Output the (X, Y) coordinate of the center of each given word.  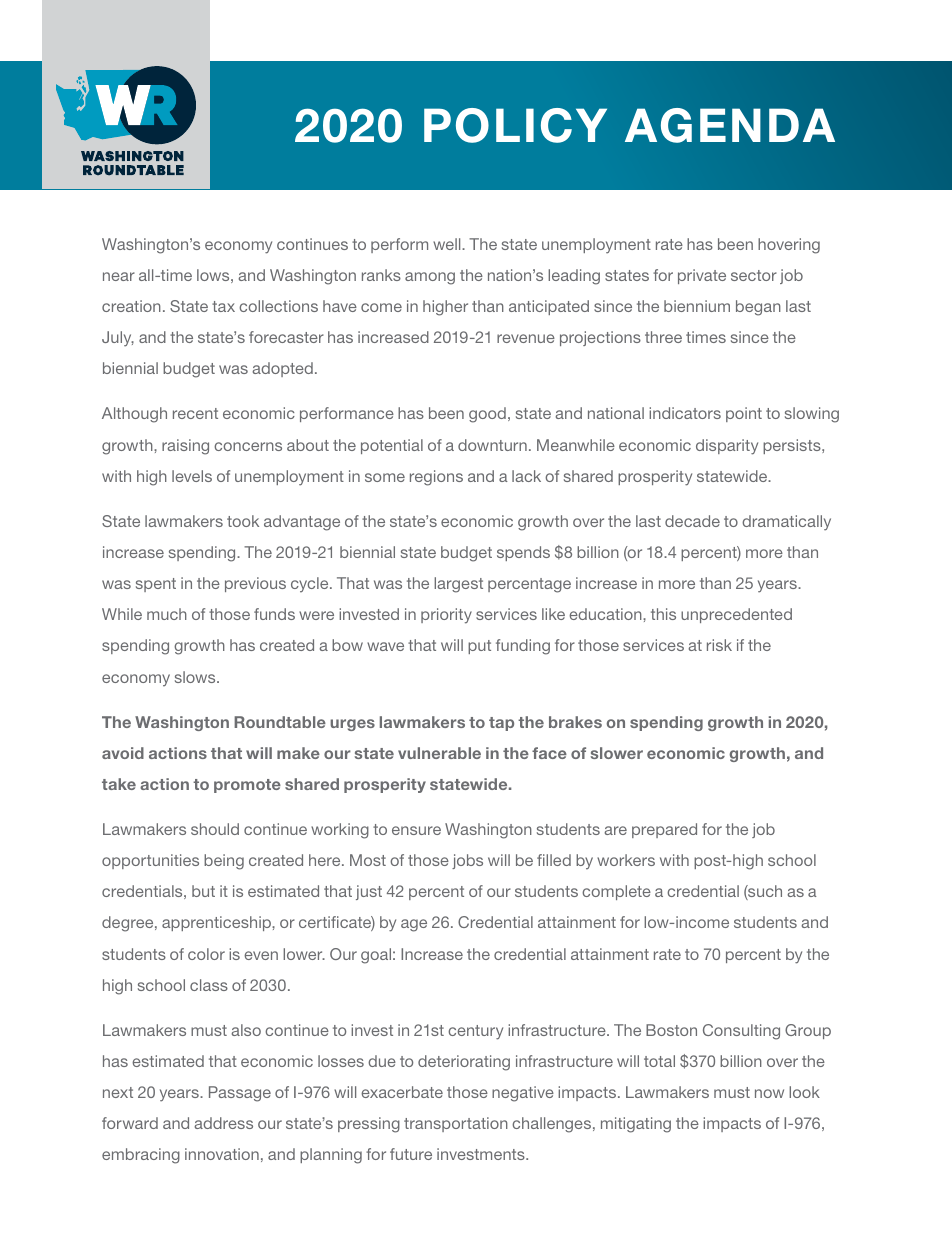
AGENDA (730, 125)
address (223, 1123)
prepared (664, 830)
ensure (416, 830)
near (119, 276)
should (215, 829)
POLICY (515, 125)
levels (192, 476)
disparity (727, 447)
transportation (456, 1124)
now (769, 1093)
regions (436, 478)
